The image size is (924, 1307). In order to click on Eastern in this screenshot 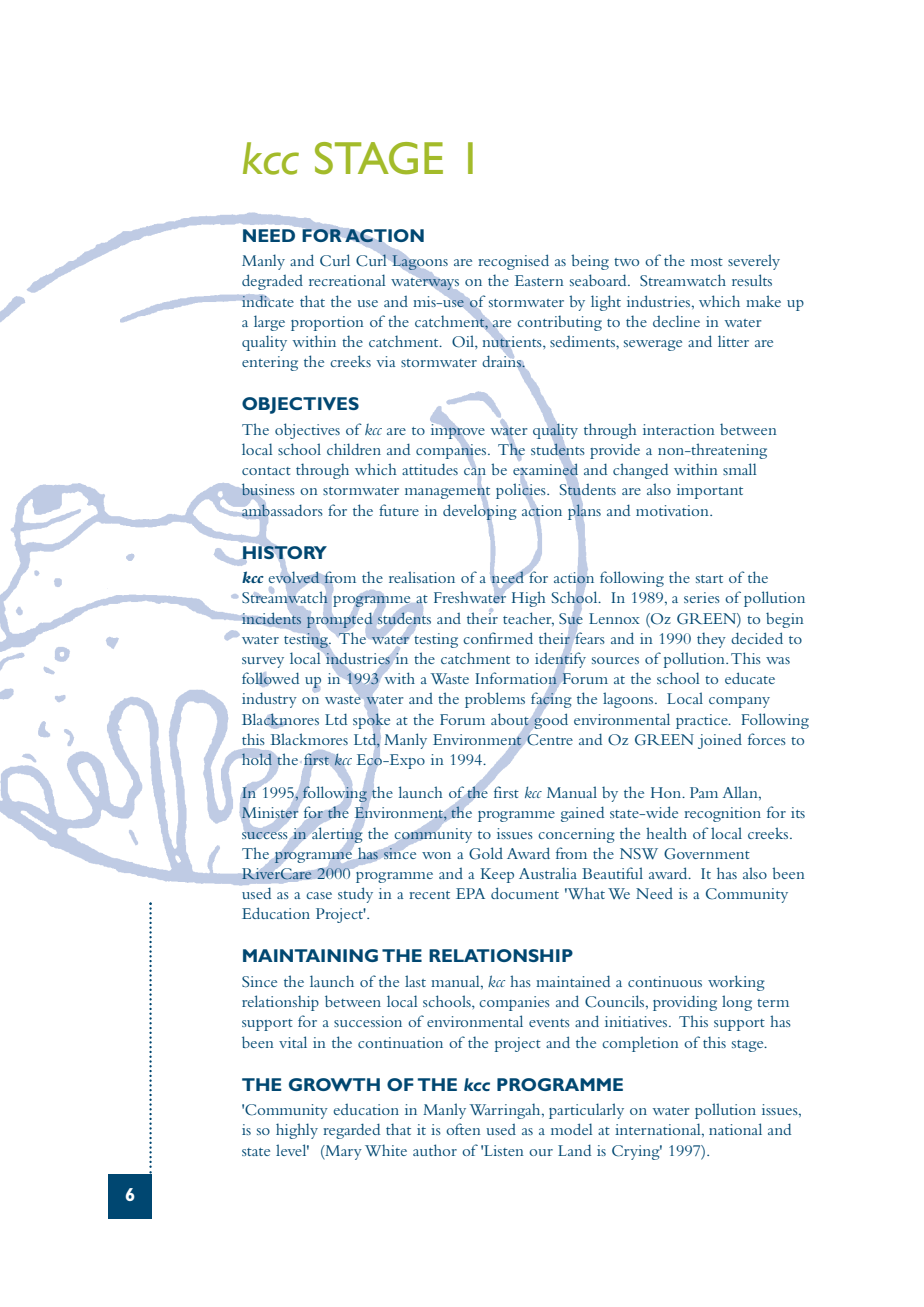, I will do `click(539, 280)`.
